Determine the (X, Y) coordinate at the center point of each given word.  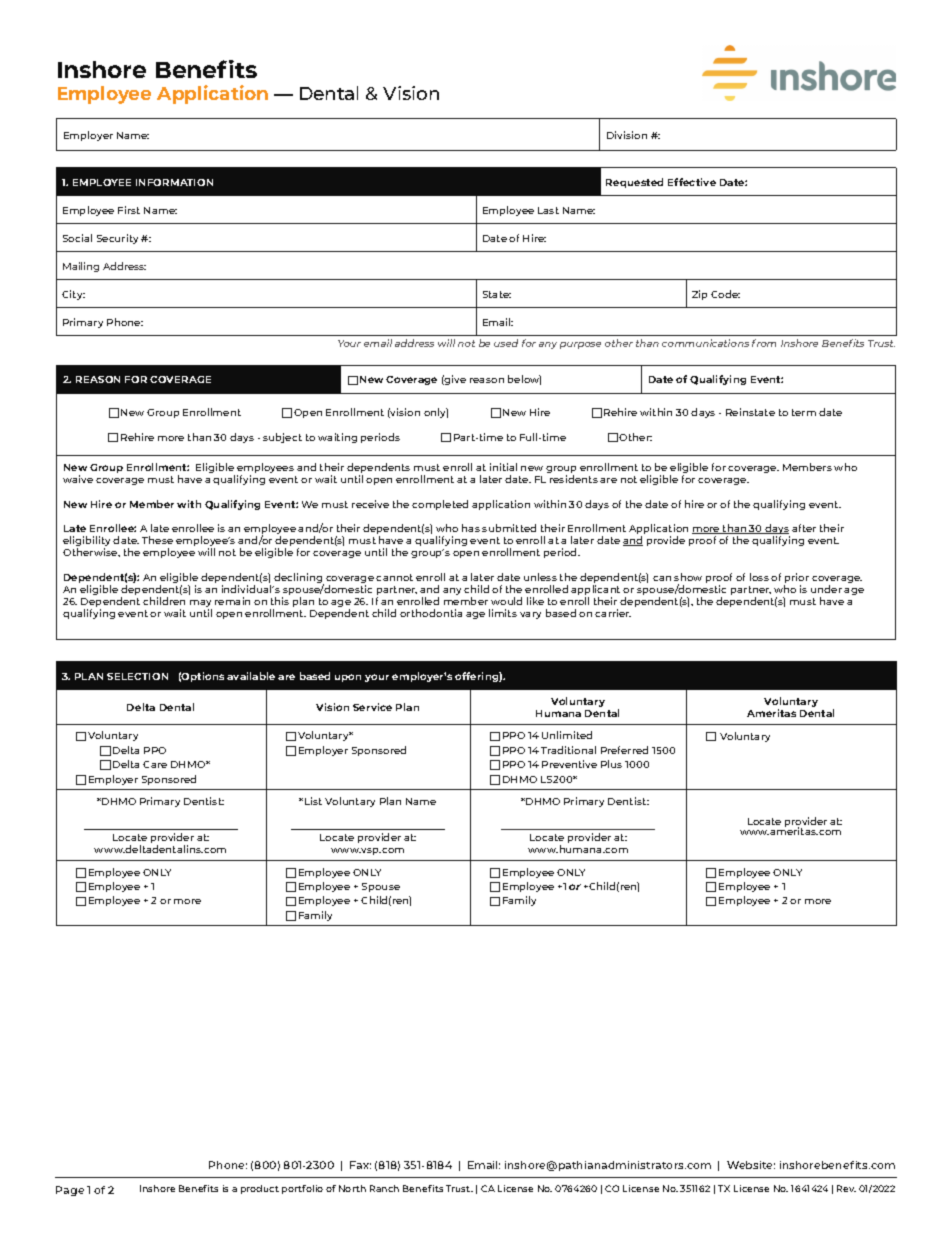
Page (70, 1191)
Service (372, 707)
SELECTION (137, 676)
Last (548, 210)
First (129, 210)
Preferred (624, 750)
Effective (692, 182)
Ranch (384, 1188)
